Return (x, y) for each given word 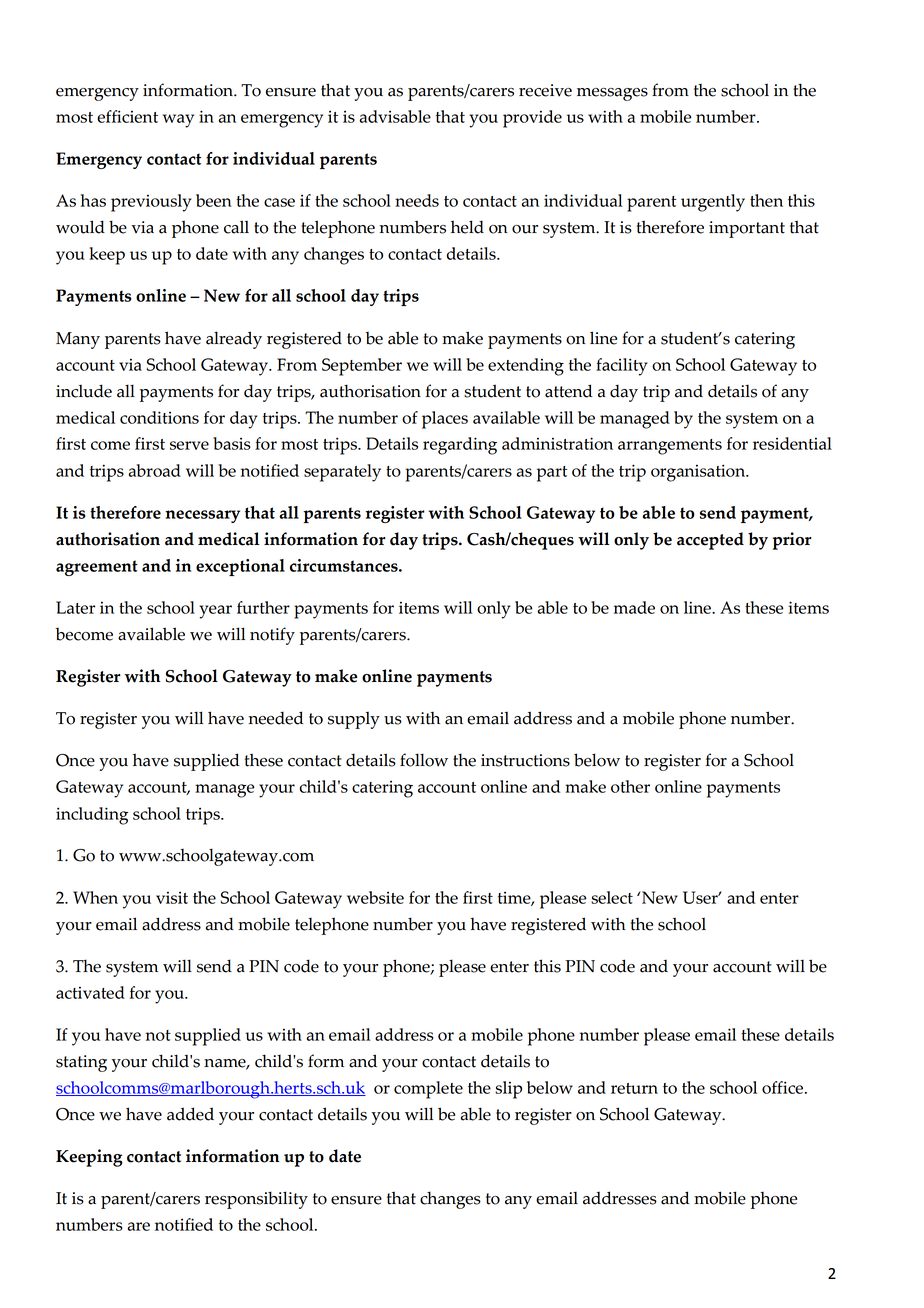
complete (428, 1090)
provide (532, 119)
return (634, 1088)
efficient (127, 116)
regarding (460, 446)
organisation (699, 473)
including (92, 816)
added (190, 1114)
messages (612, 94)
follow (424, 760)
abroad (155, 470)
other (630, 786)
